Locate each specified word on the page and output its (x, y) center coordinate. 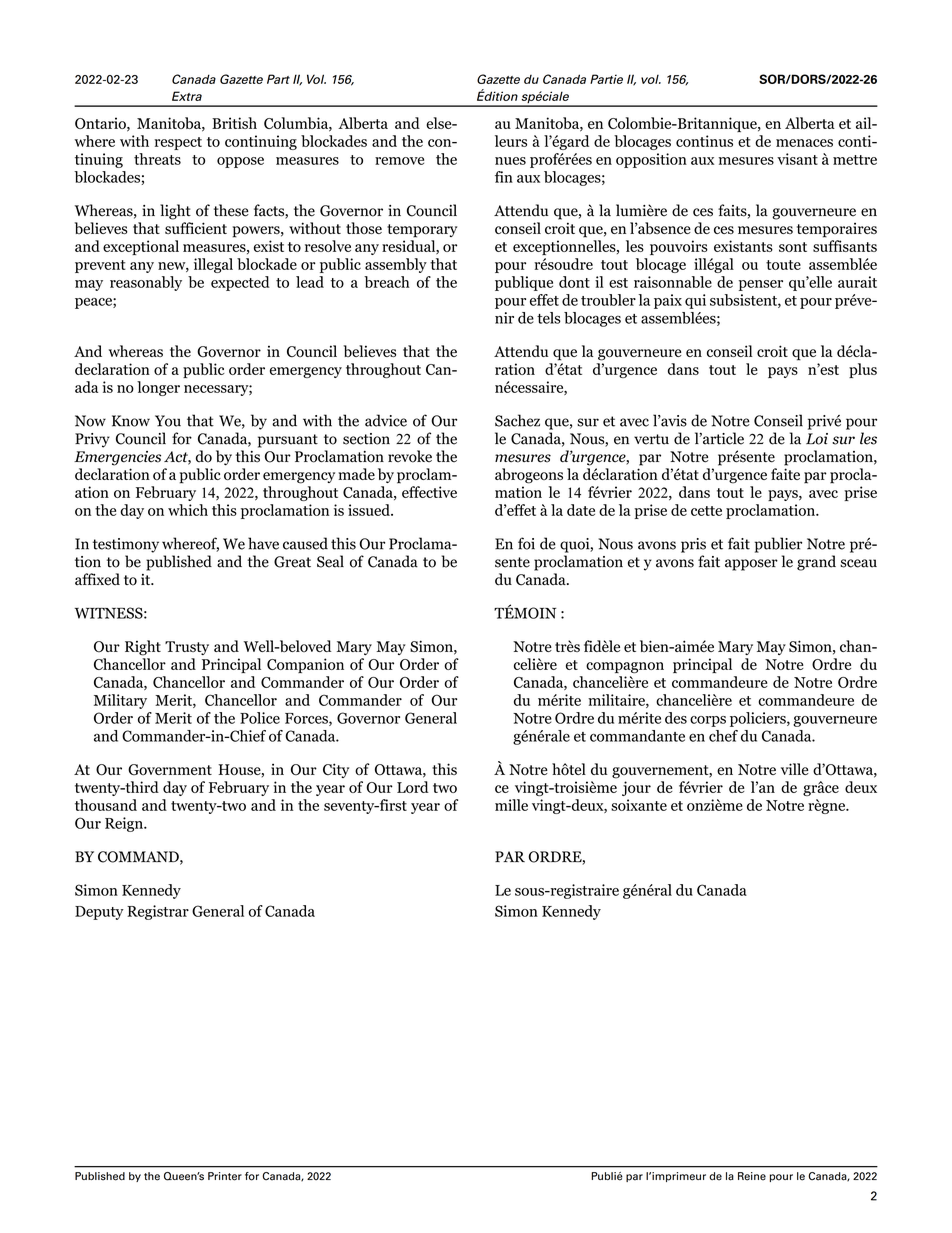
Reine (752, 1176)
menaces (804, 143)
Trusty (187, 648)
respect (178, 143)
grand (816, 563)
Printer (225, 1176)
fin (504, 177)
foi (526, 543)
